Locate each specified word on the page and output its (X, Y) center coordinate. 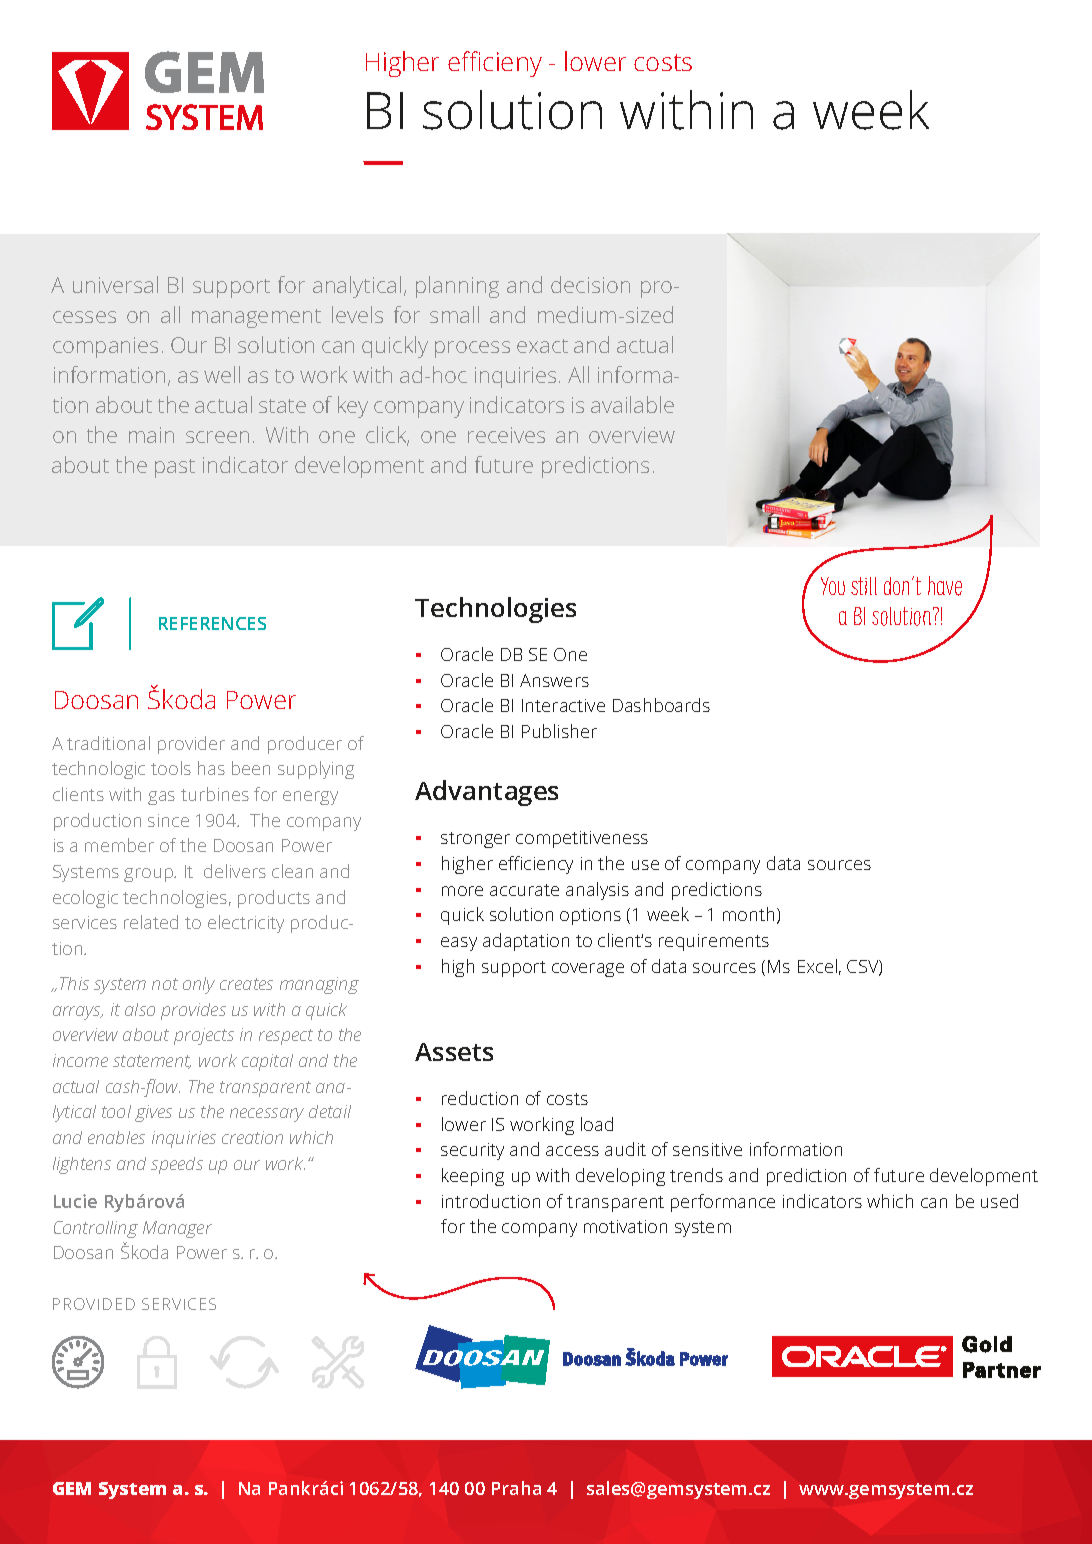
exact (542, 346)
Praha (516, 1488)
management (256, 318)
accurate (524, 890)
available (632, 404)
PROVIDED (94, 1304)
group (149, 875)
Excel (817, 966)
